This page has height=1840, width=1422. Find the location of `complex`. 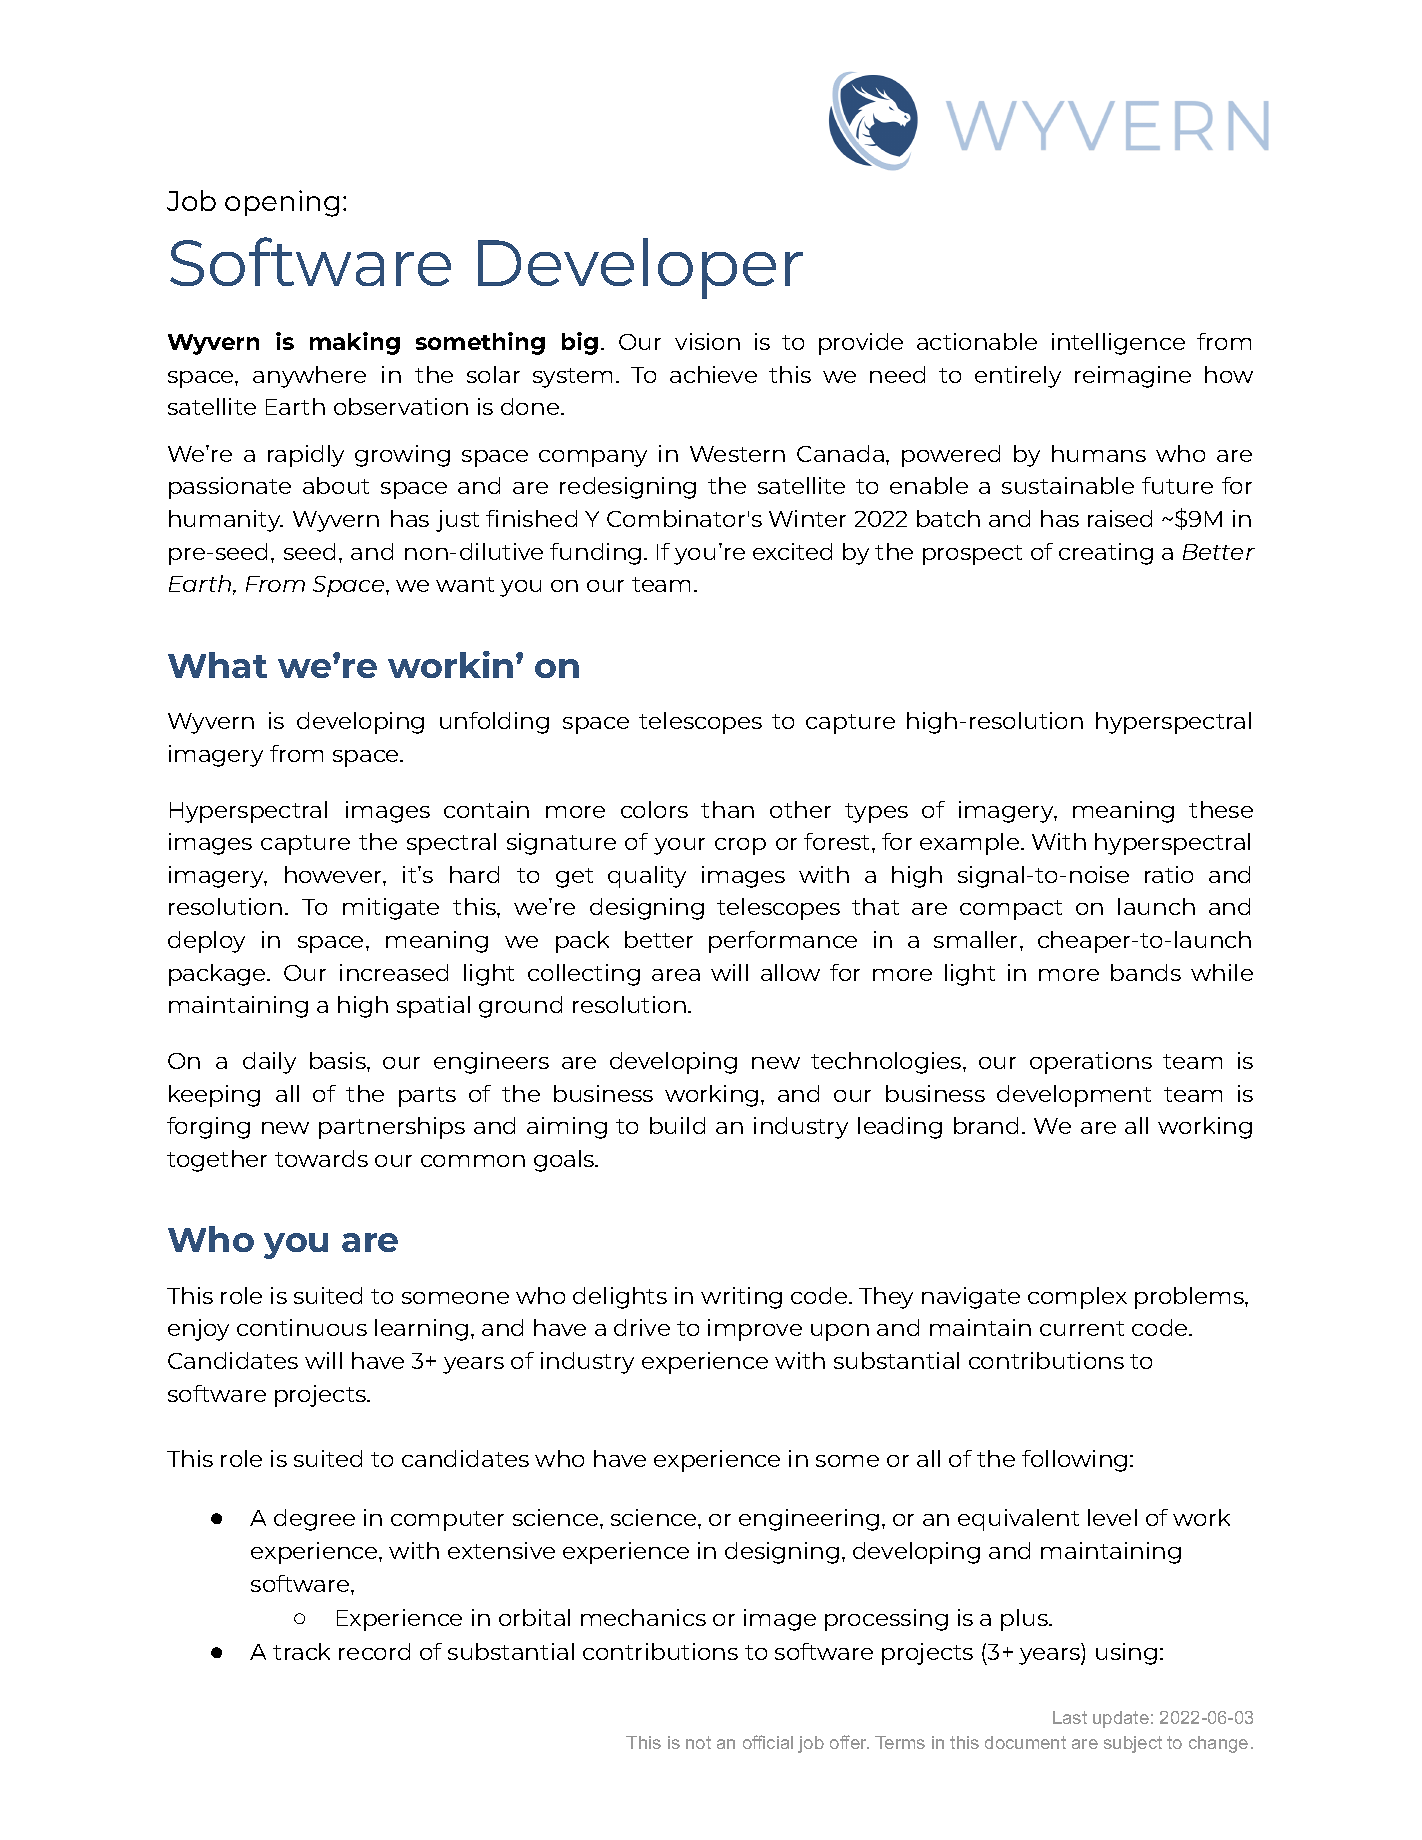

complex is located at coordinates (1077, 1298).
